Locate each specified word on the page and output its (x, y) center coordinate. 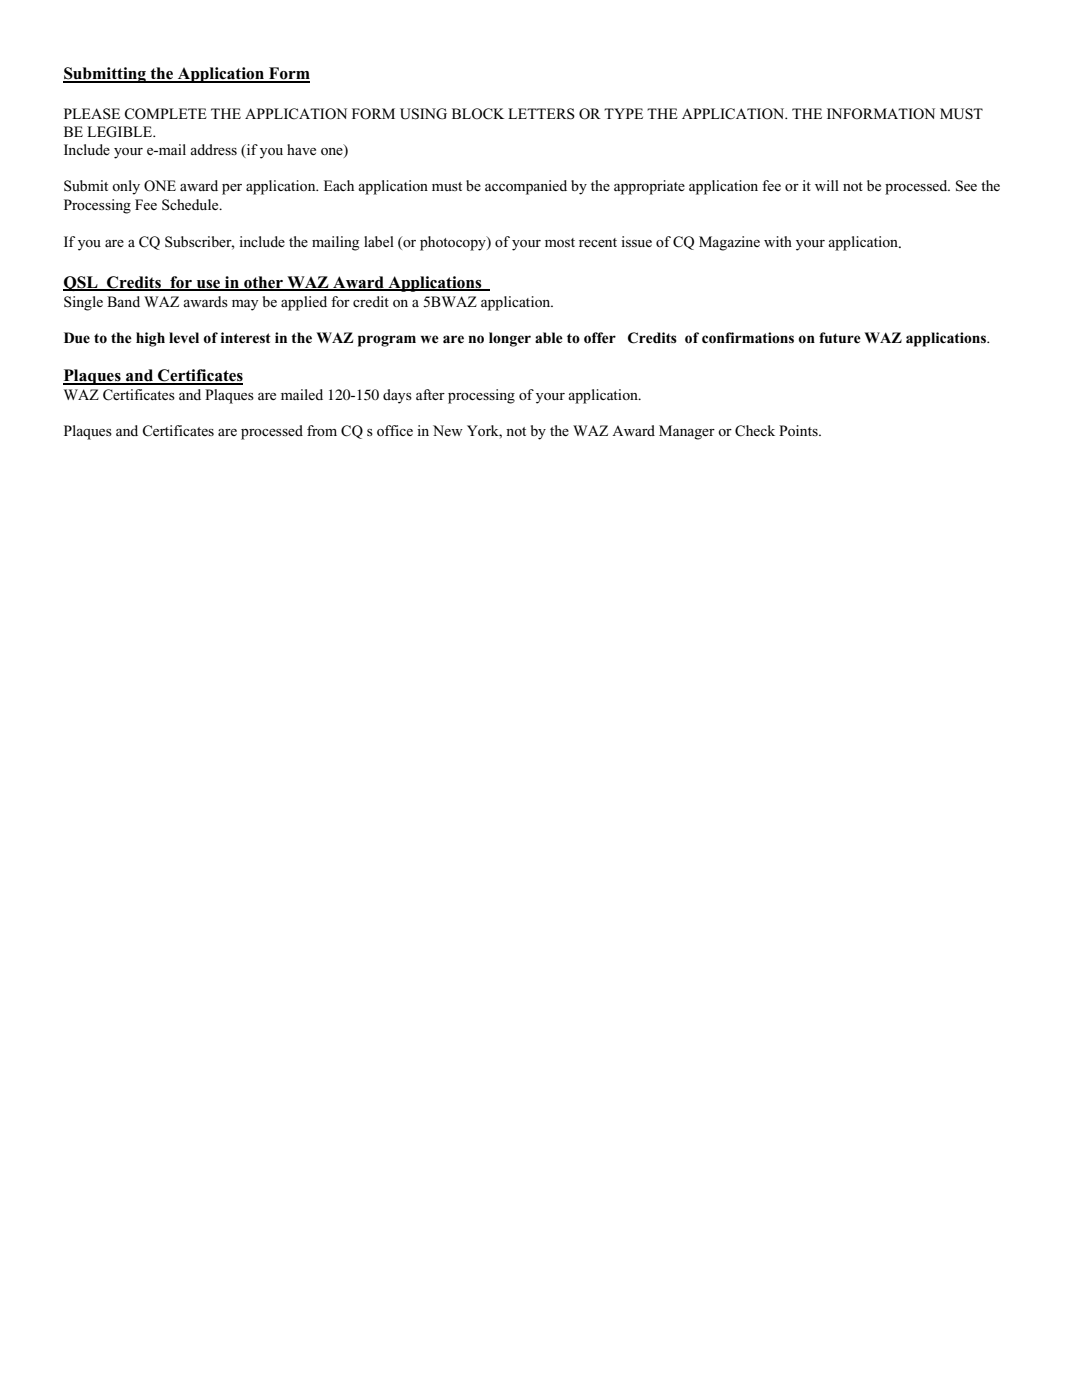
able (549, 337)
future (840, 337)
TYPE (623, 113)
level (184, 337)
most (560, 242)
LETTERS (541, 114)
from (322, 430)
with (778, 241)
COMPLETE (166, 114)
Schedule (191, 205)
